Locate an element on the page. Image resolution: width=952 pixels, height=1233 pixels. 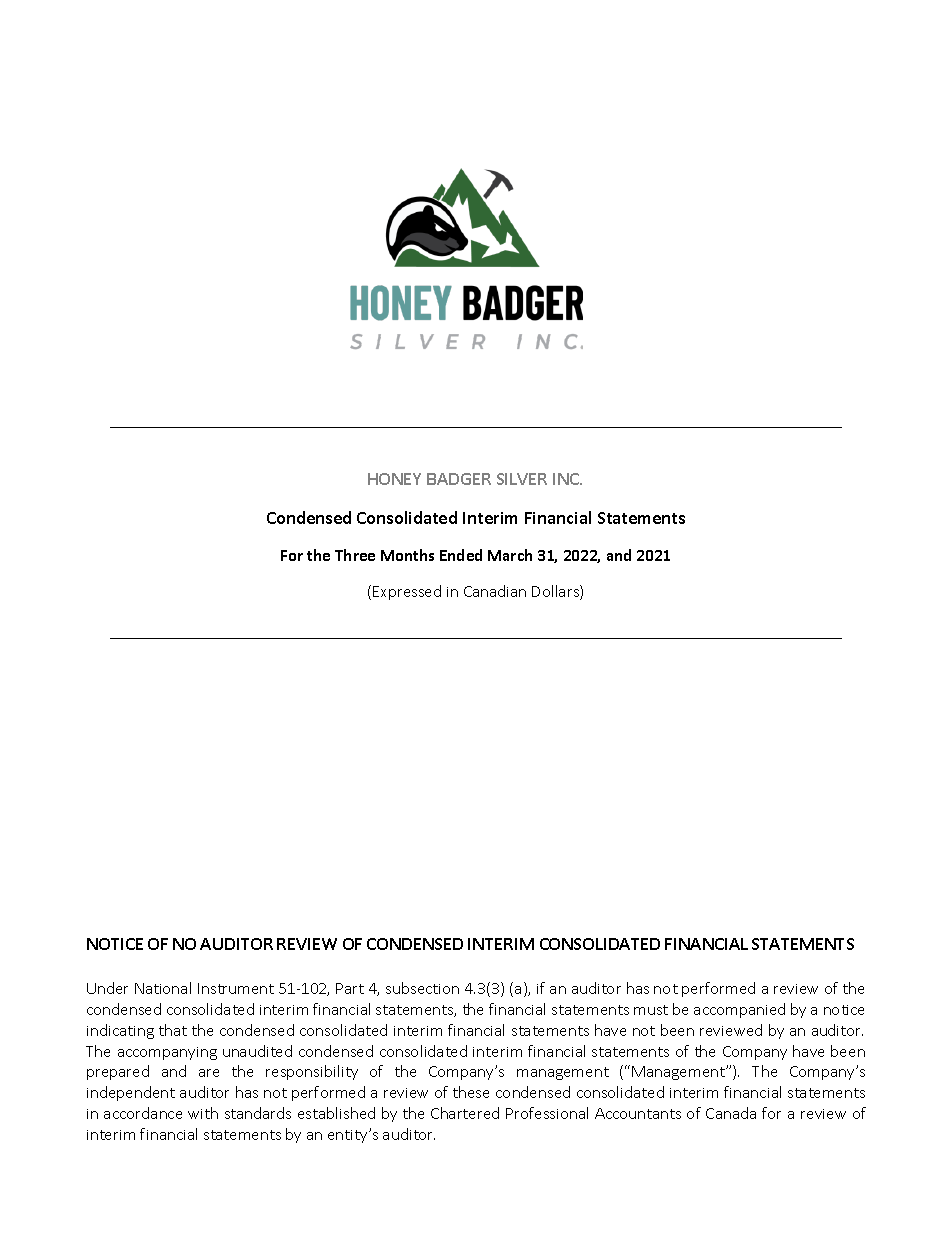
National is located at coordinates (163, 988).
